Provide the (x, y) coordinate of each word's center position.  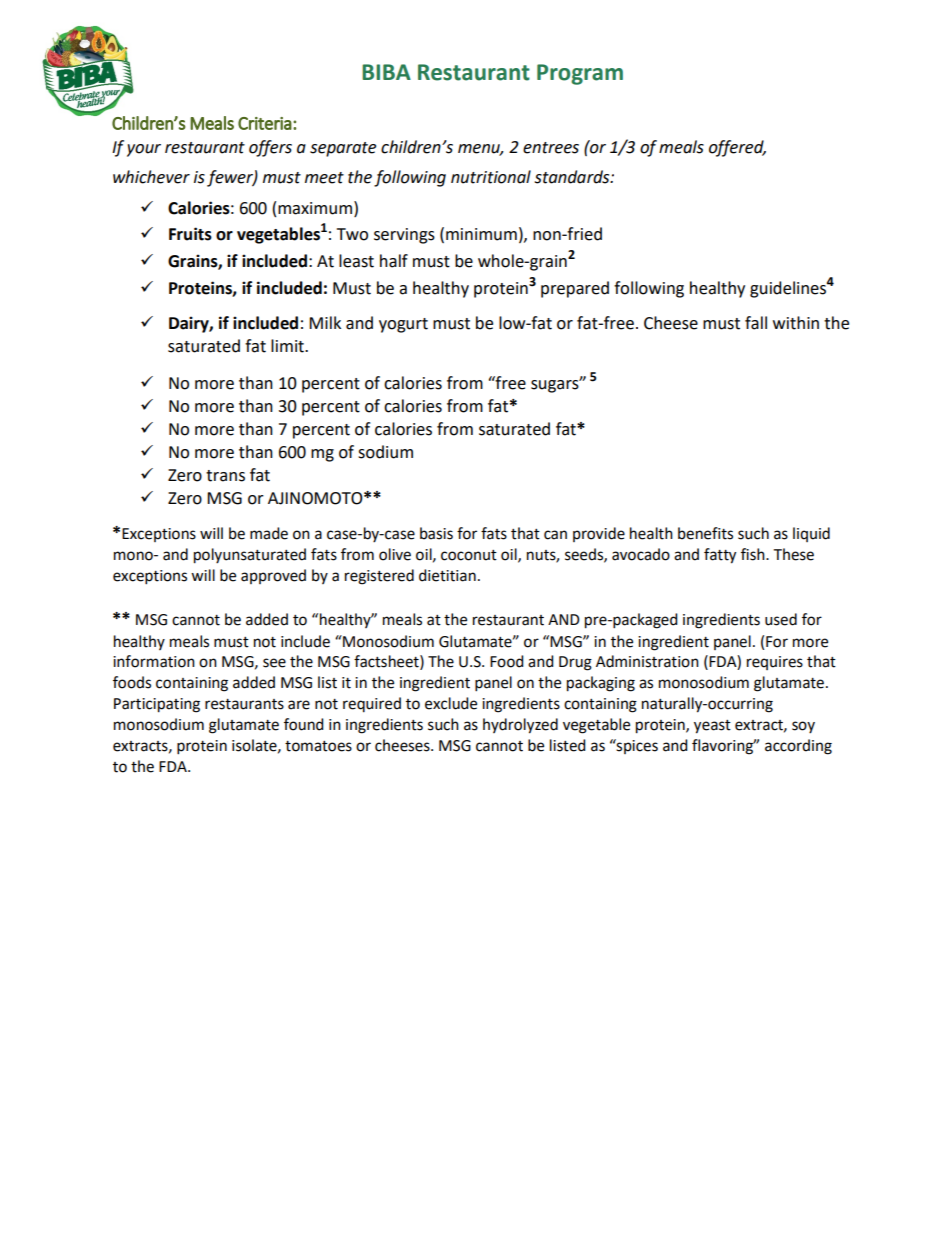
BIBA (386, 72)
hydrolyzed (520, 726)
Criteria (265, 123)
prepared (575, 289)
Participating (157, 705)
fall (756, 323)
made (269, 533)
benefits (705, 533)
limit (288, 346)
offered (737, 148)
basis (436, 533)
